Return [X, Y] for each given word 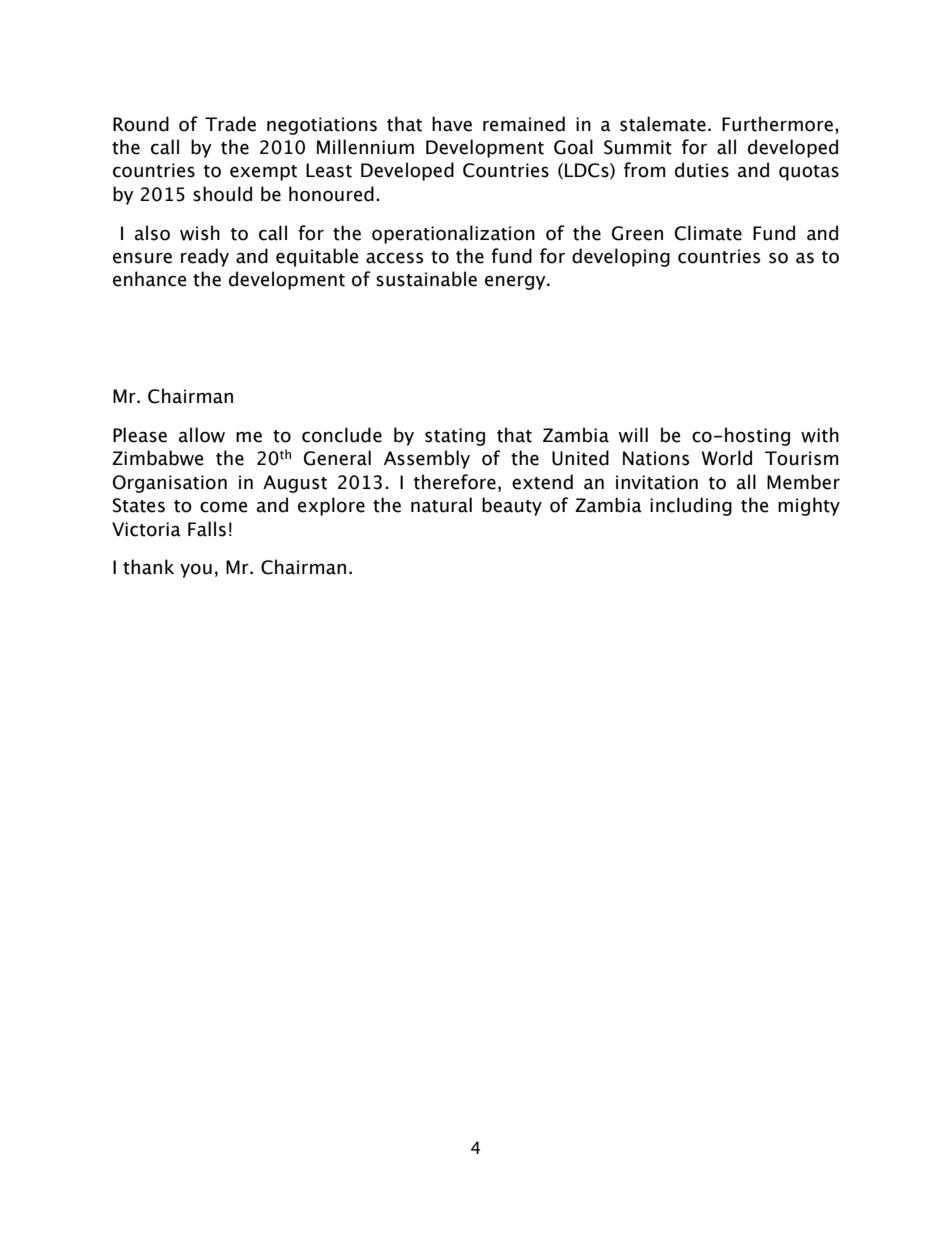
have [452, 124]
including [691, 506]
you [196, 570]
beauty [512, 506]
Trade [230, 124]
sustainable [426, 279]
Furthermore [777, 124]
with [820, 435]
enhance [150, 279]
